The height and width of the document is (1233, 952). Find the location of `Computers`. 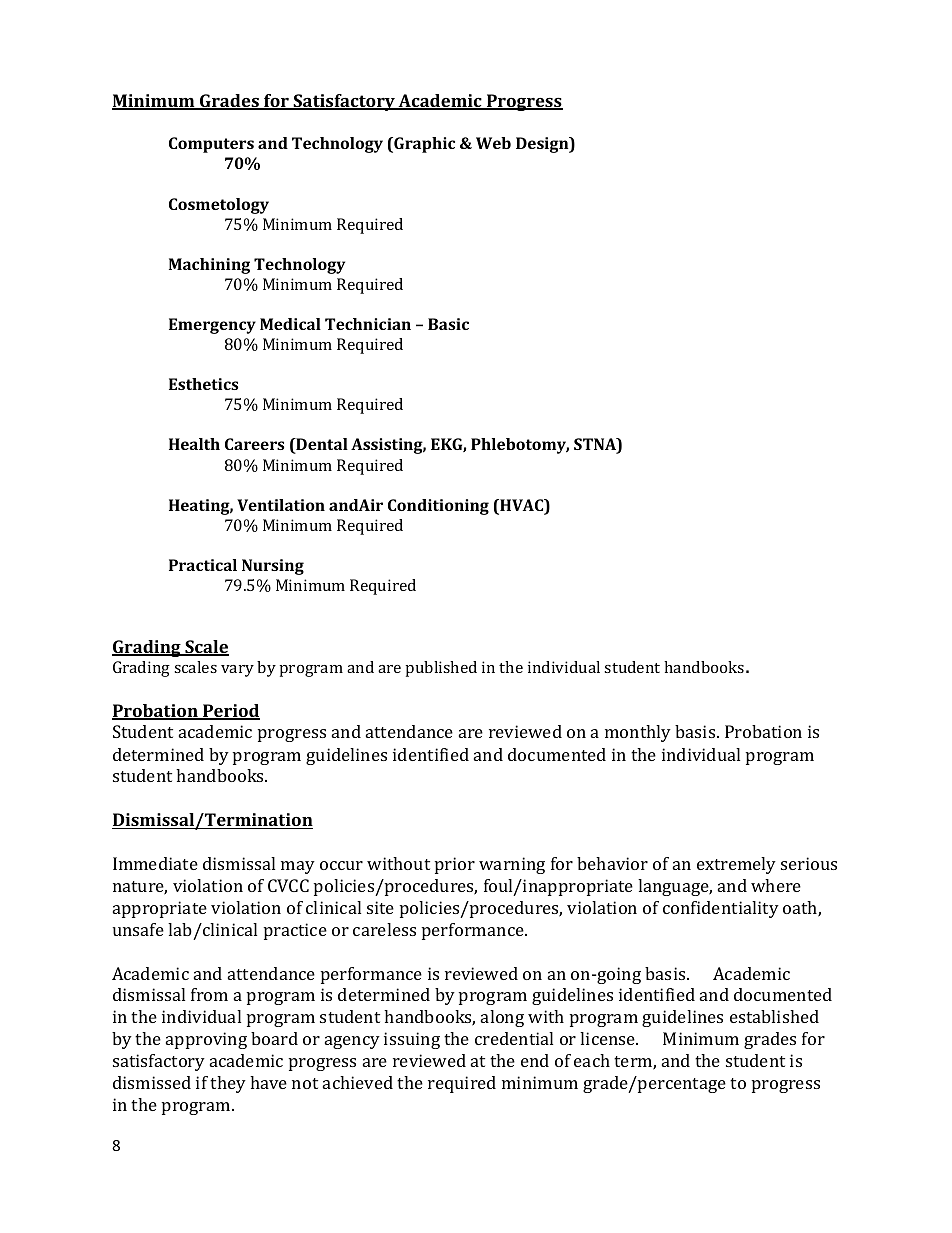

Computers is located at coordinates (211, 145).
